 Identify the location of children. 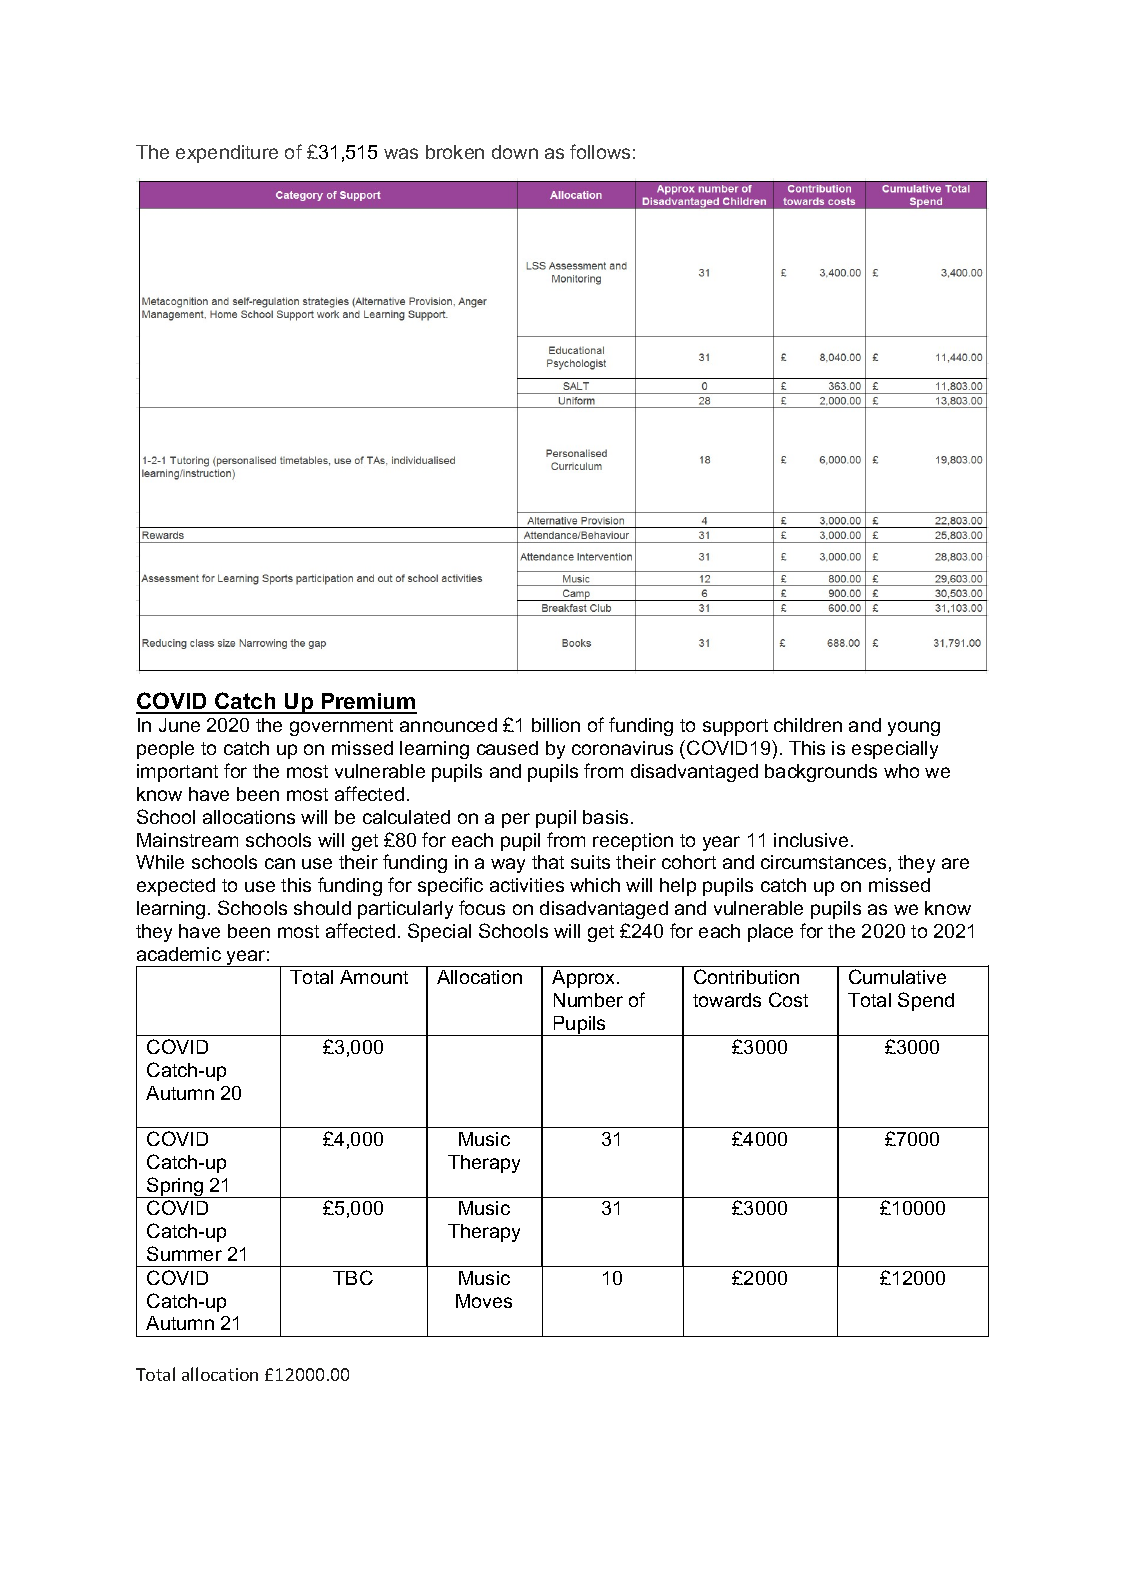
(808, 725).
